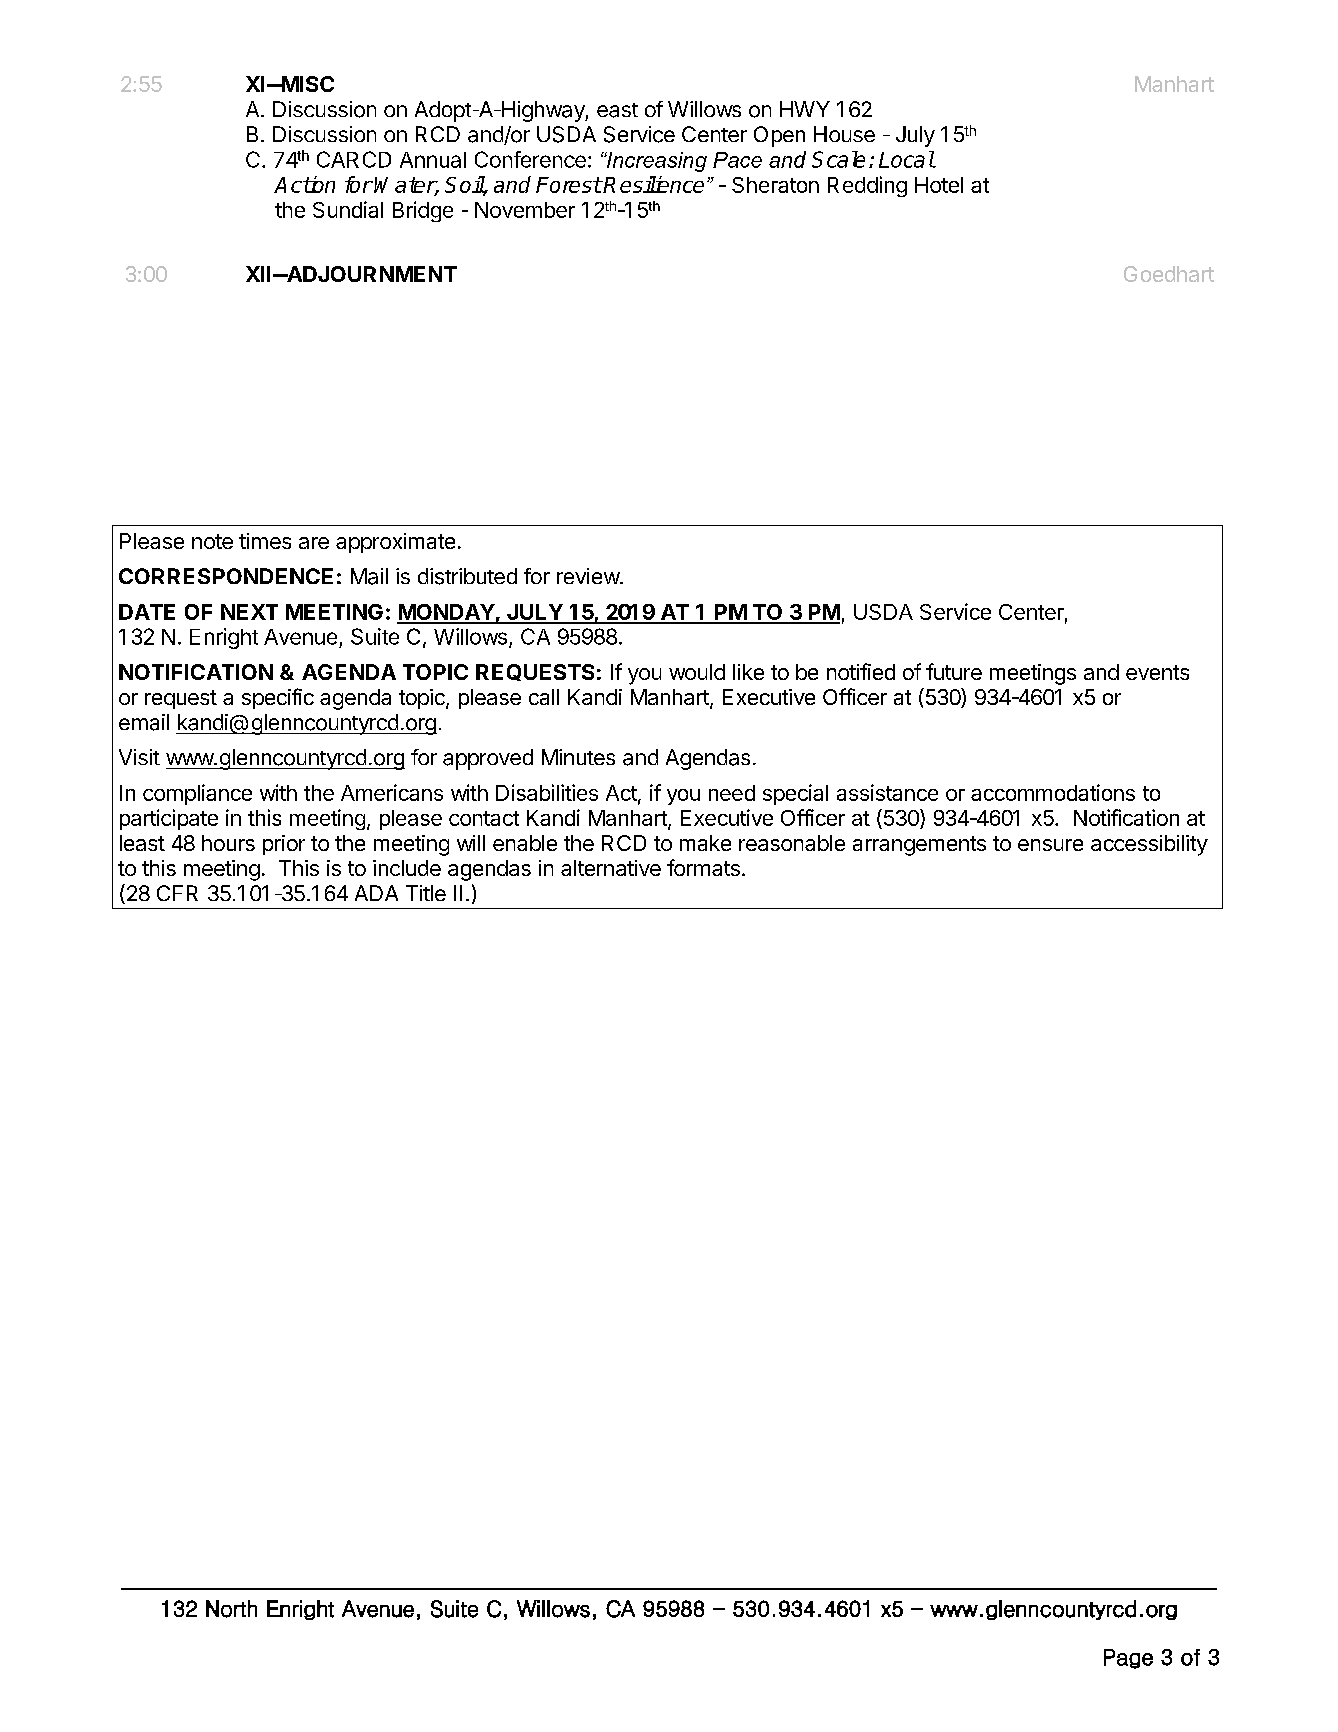 The image size is (1338, 1732). What do you see at coordinates (304, 184) in the screenshot?
I see `Action` at bounding box center [304, 184].
